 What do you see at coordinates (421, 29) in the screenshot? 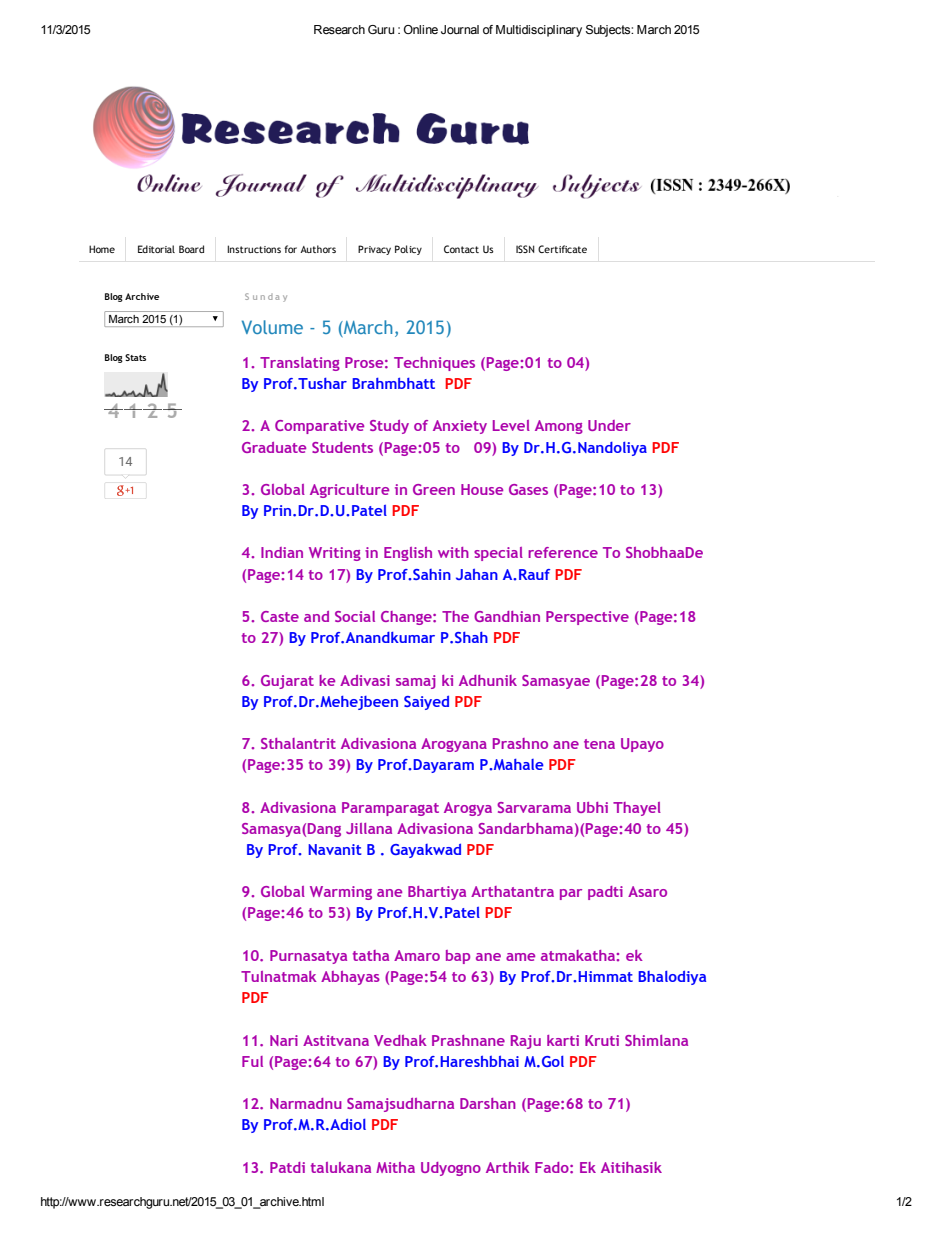
I see `Online` at bounding box center [421, 29].
